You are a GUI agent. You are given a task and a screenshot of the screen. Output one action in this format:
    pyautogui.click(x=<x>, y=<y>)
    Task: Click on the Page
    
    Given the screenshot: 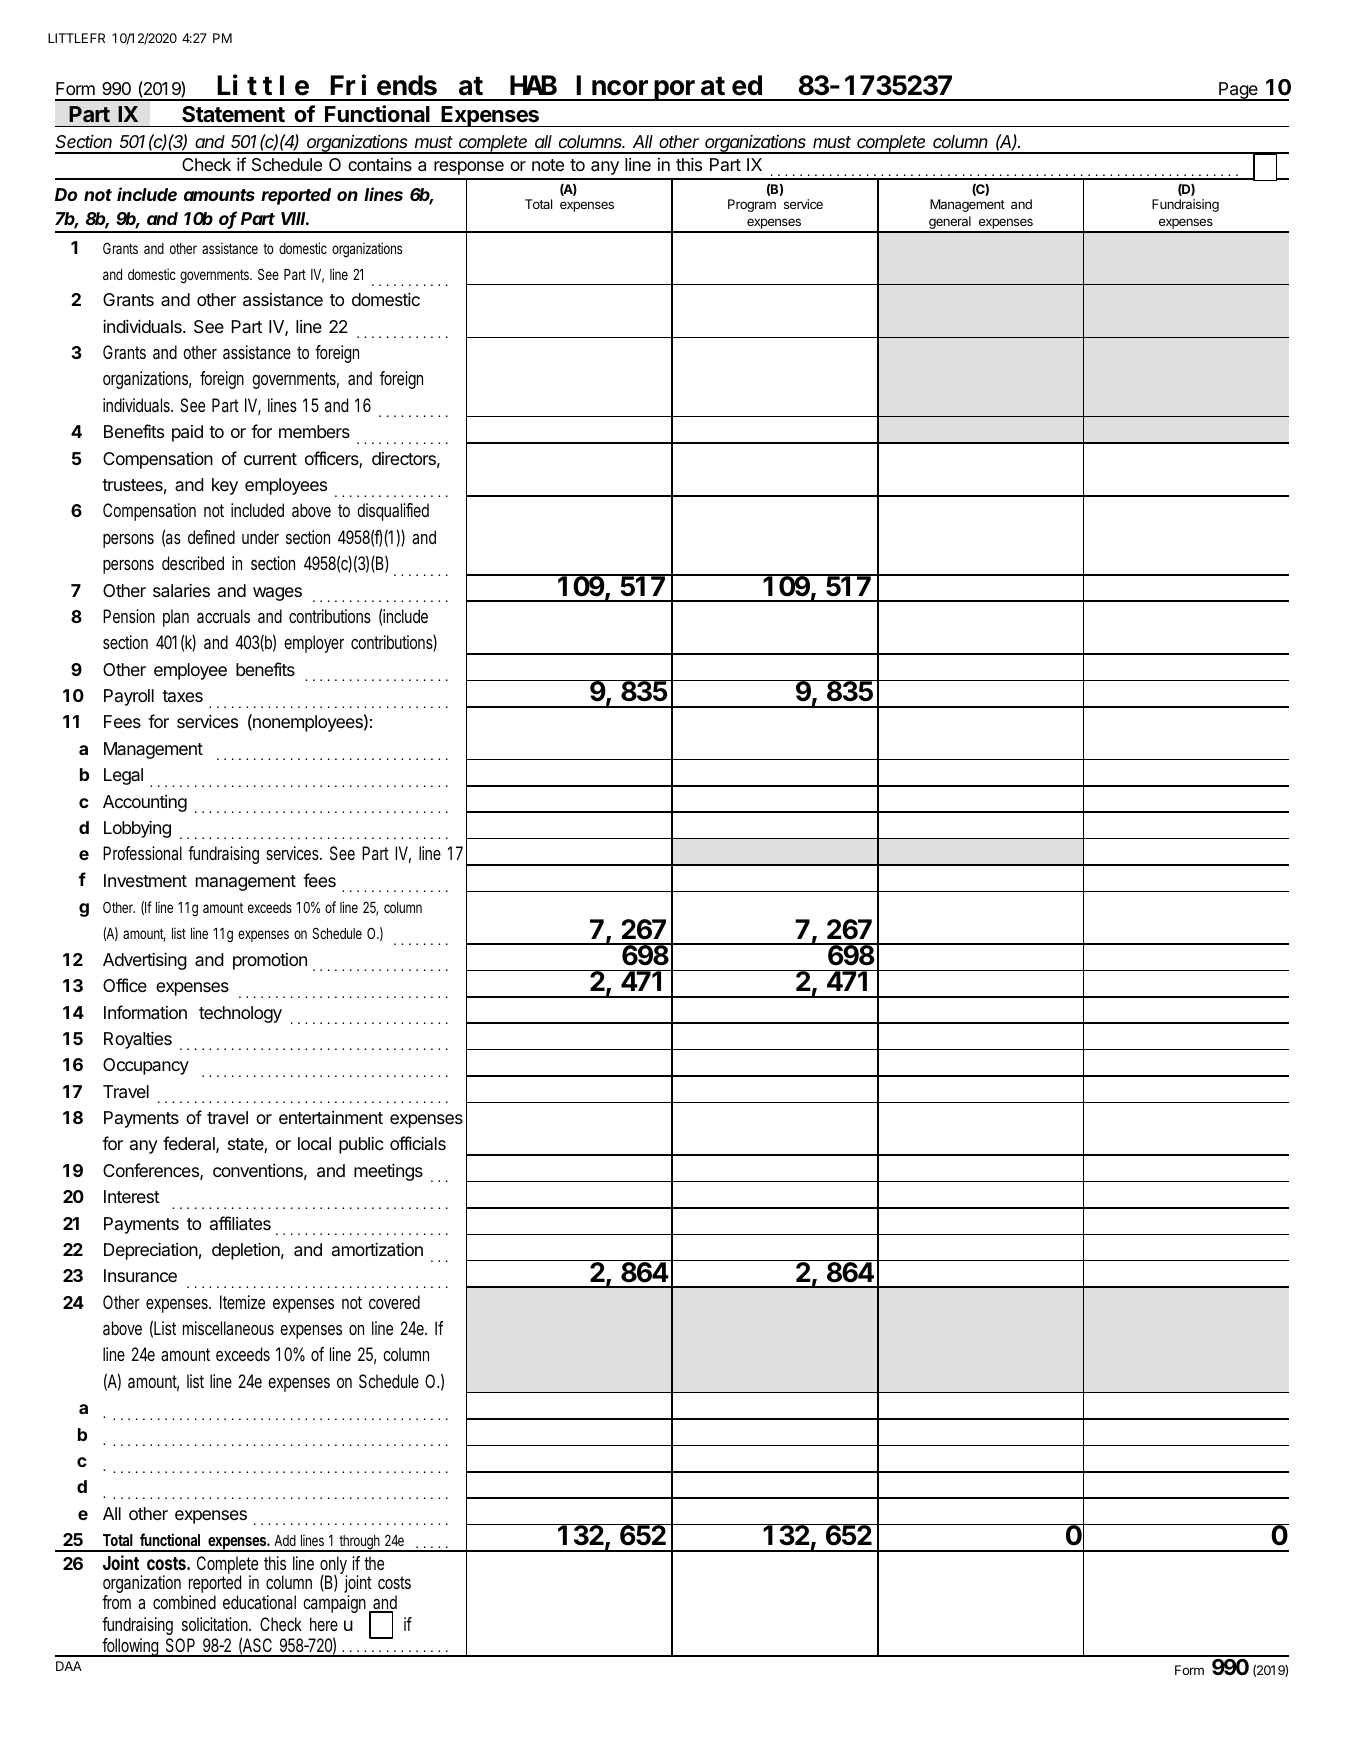 What is the action you would take?
    pyautogui.click(x=1238, y=91)
